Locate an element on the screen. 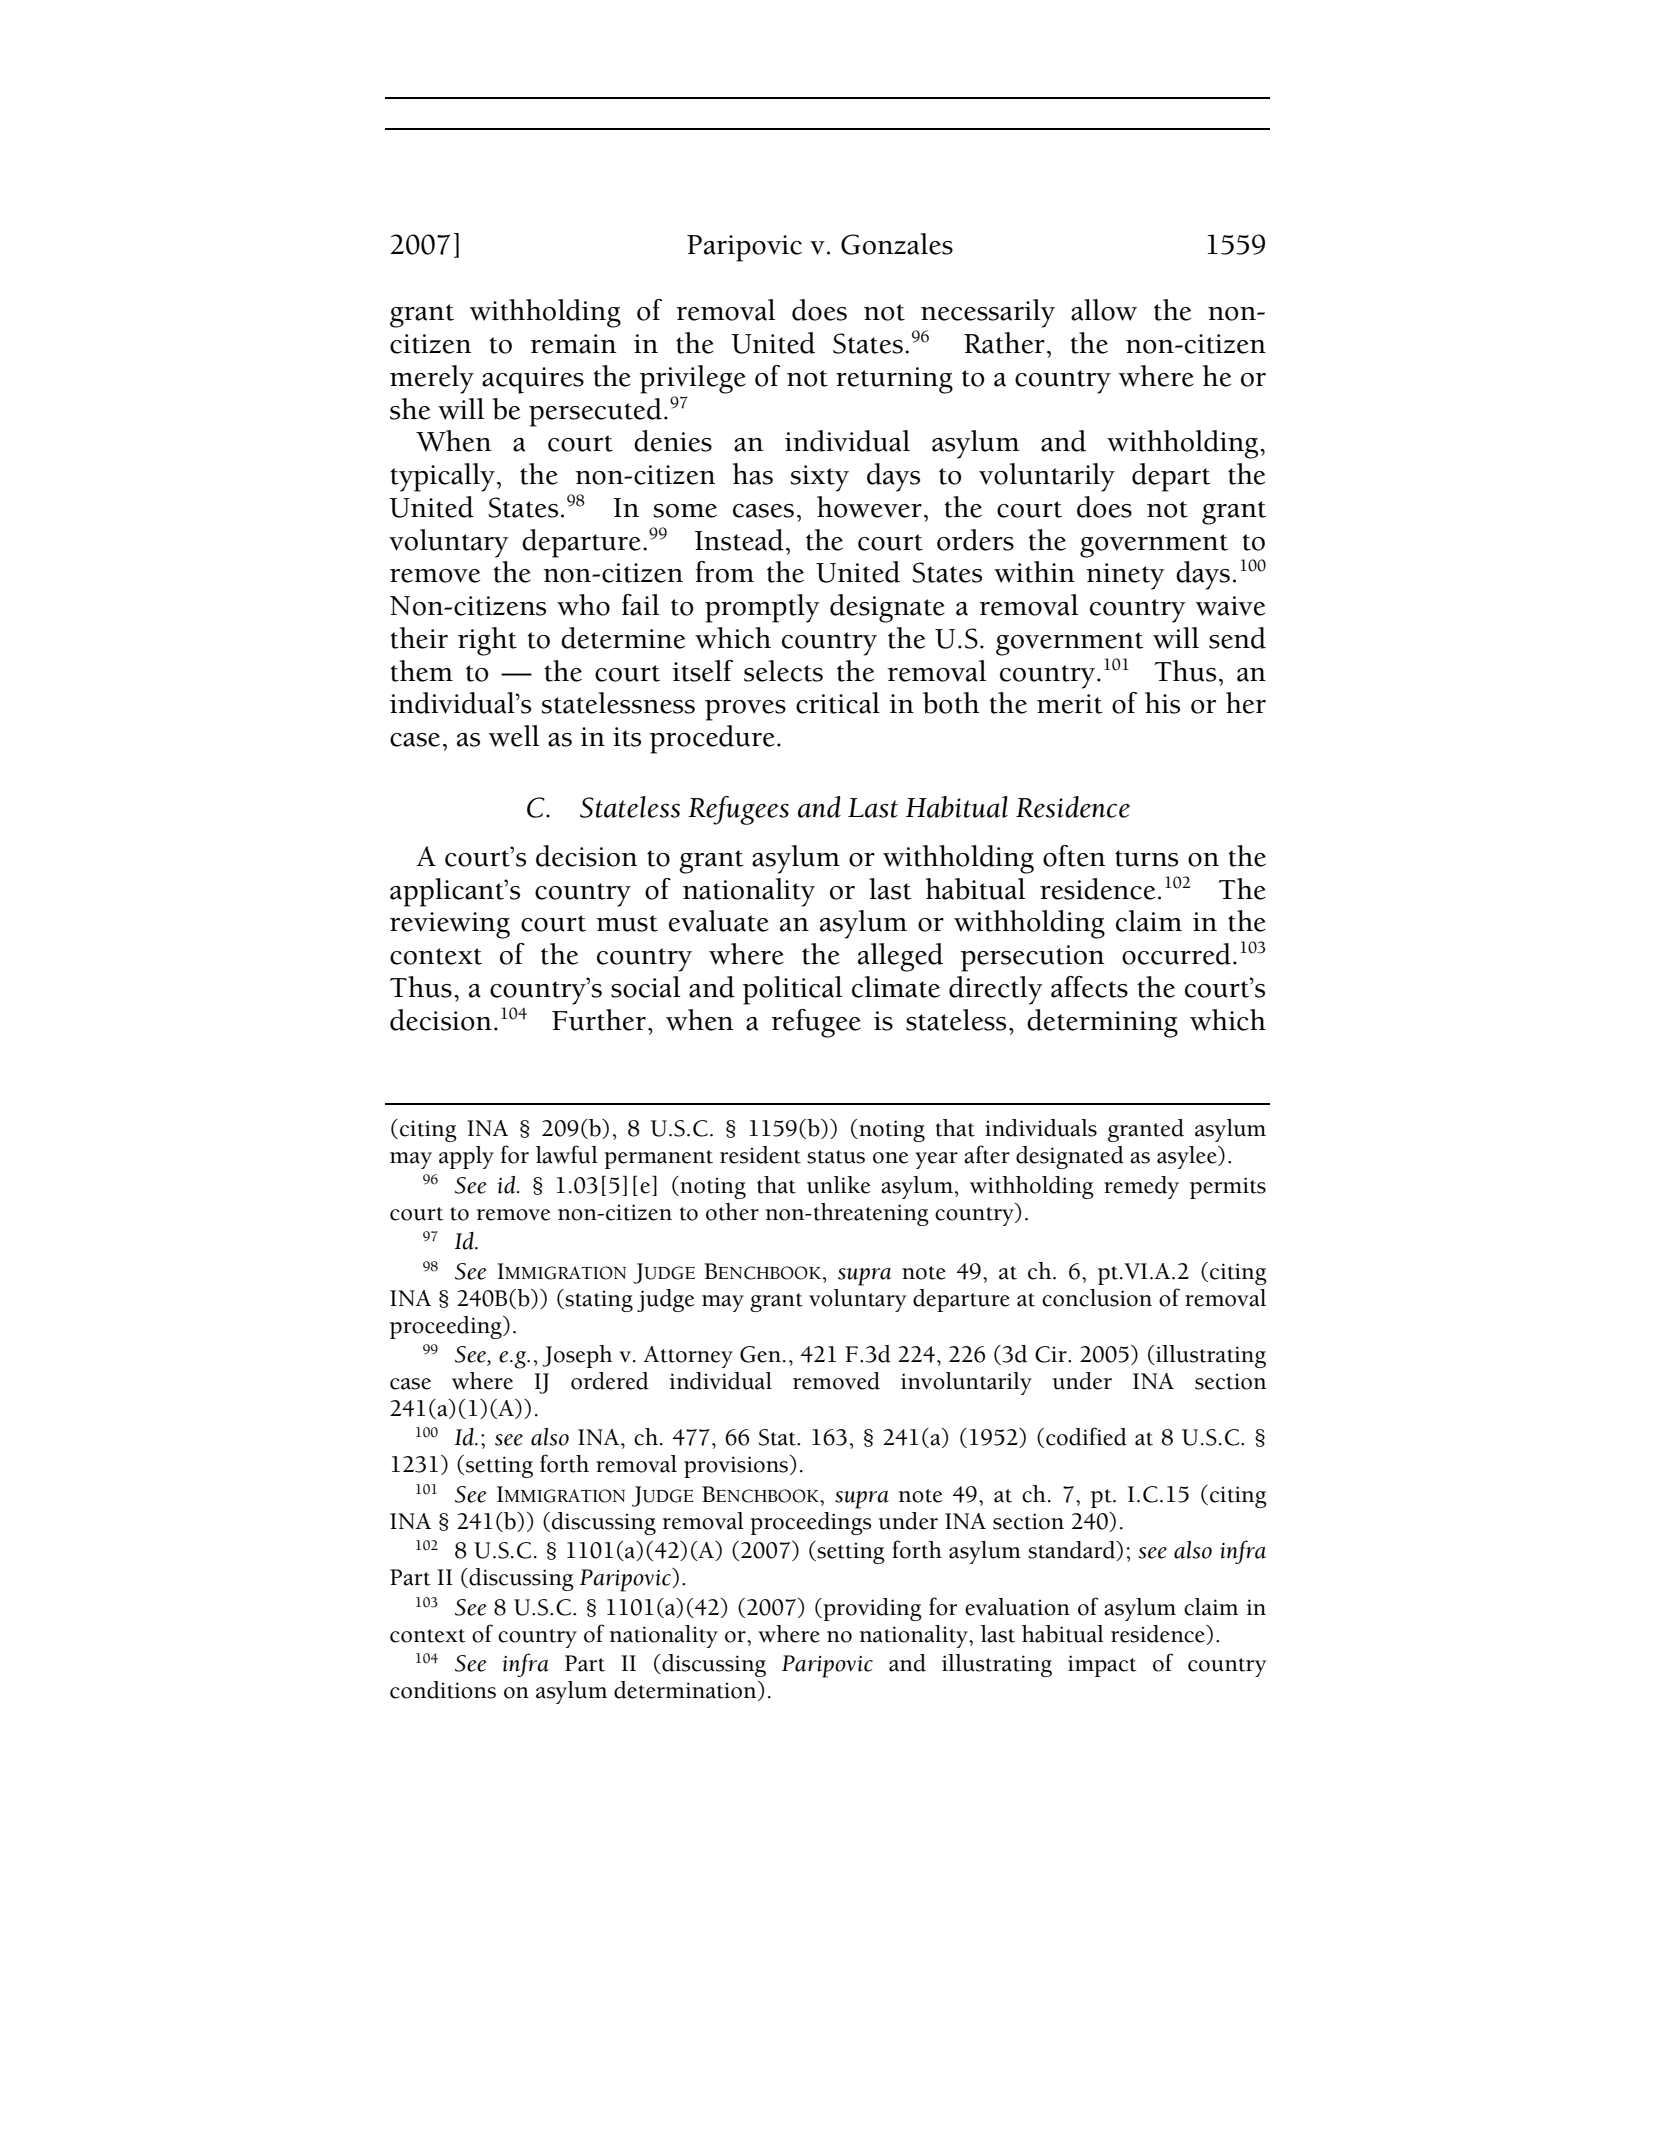 This screenshot has width=1656, height=2143. providing is located at coordinates (871, 1609).
